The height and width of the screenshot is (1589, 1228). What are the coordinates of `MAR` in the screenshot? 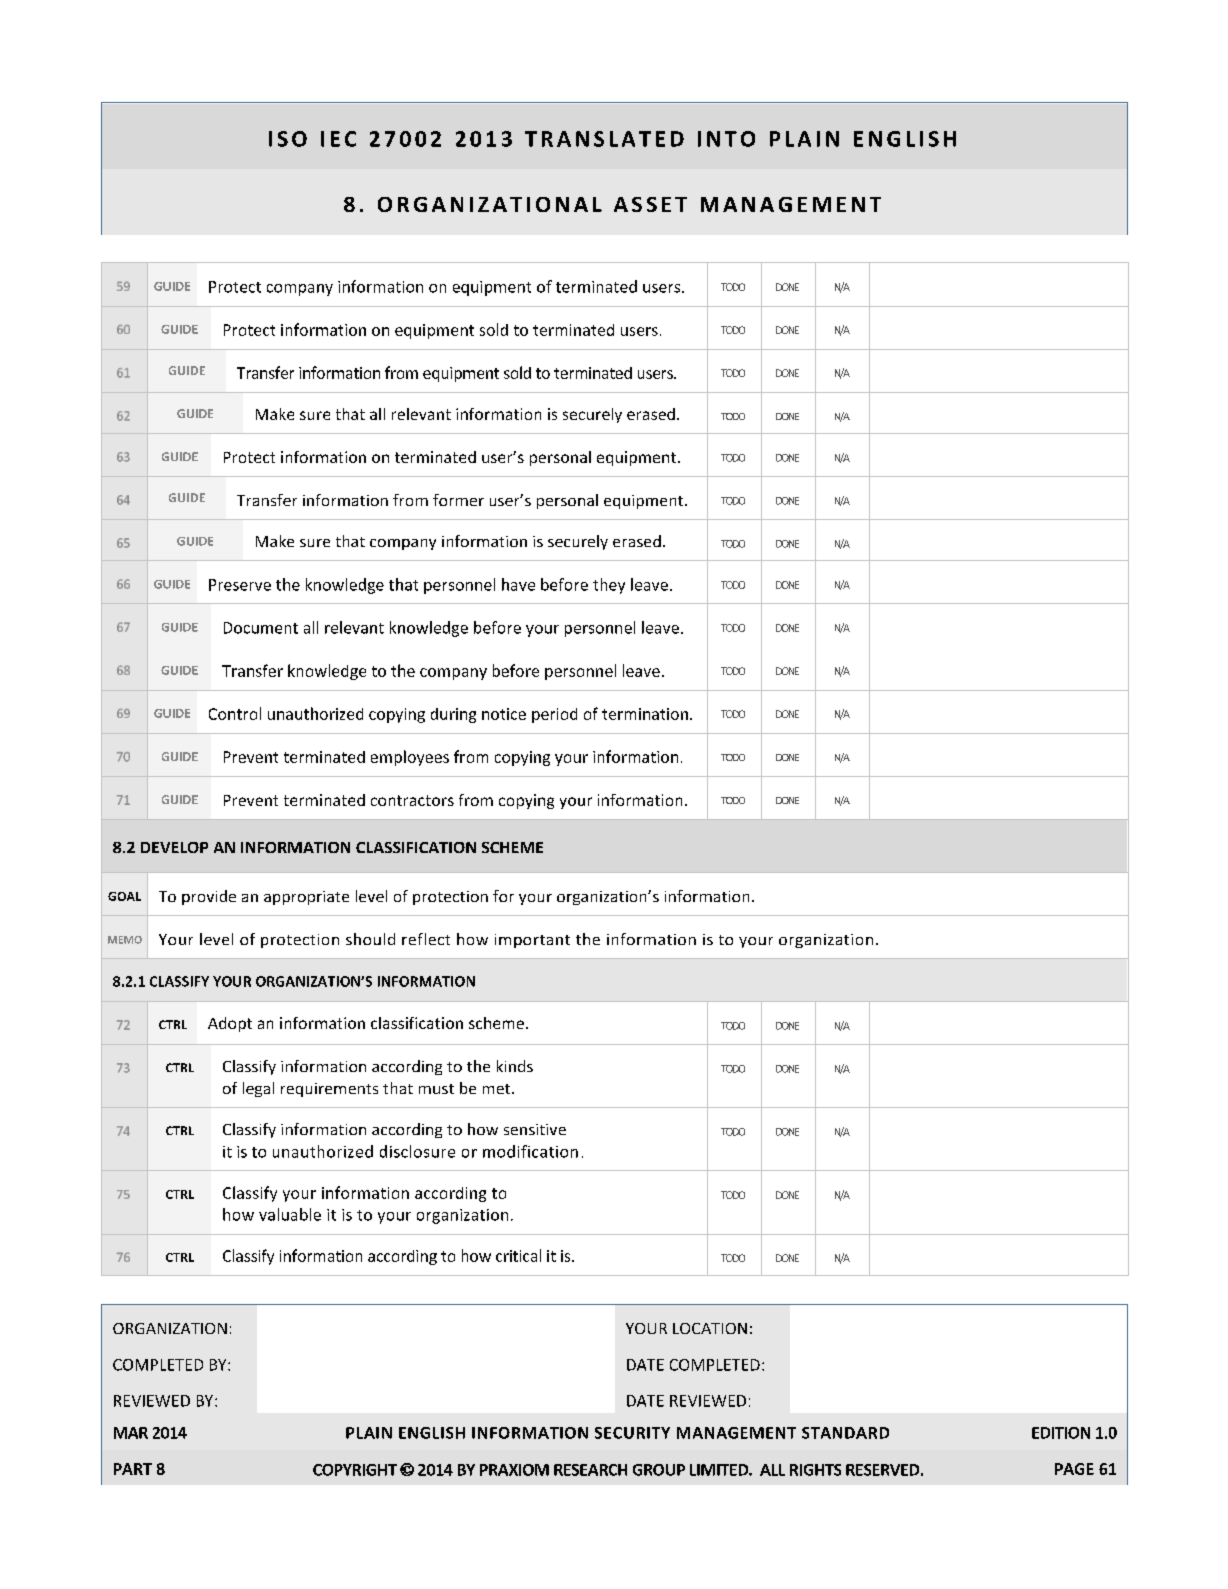 It's located at (131, 1433).
